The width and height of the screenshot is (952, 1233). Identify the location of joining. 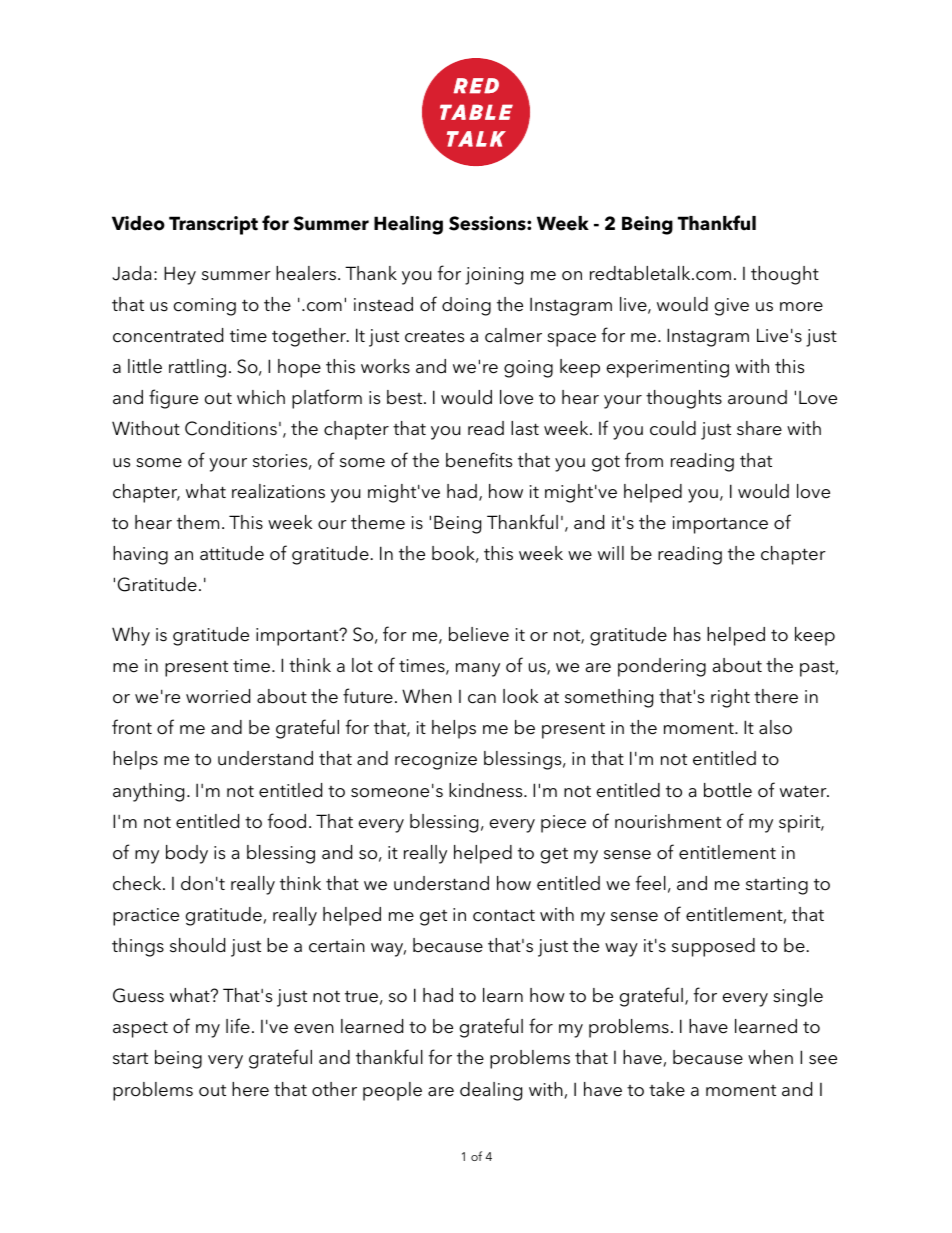
(494, 276).
